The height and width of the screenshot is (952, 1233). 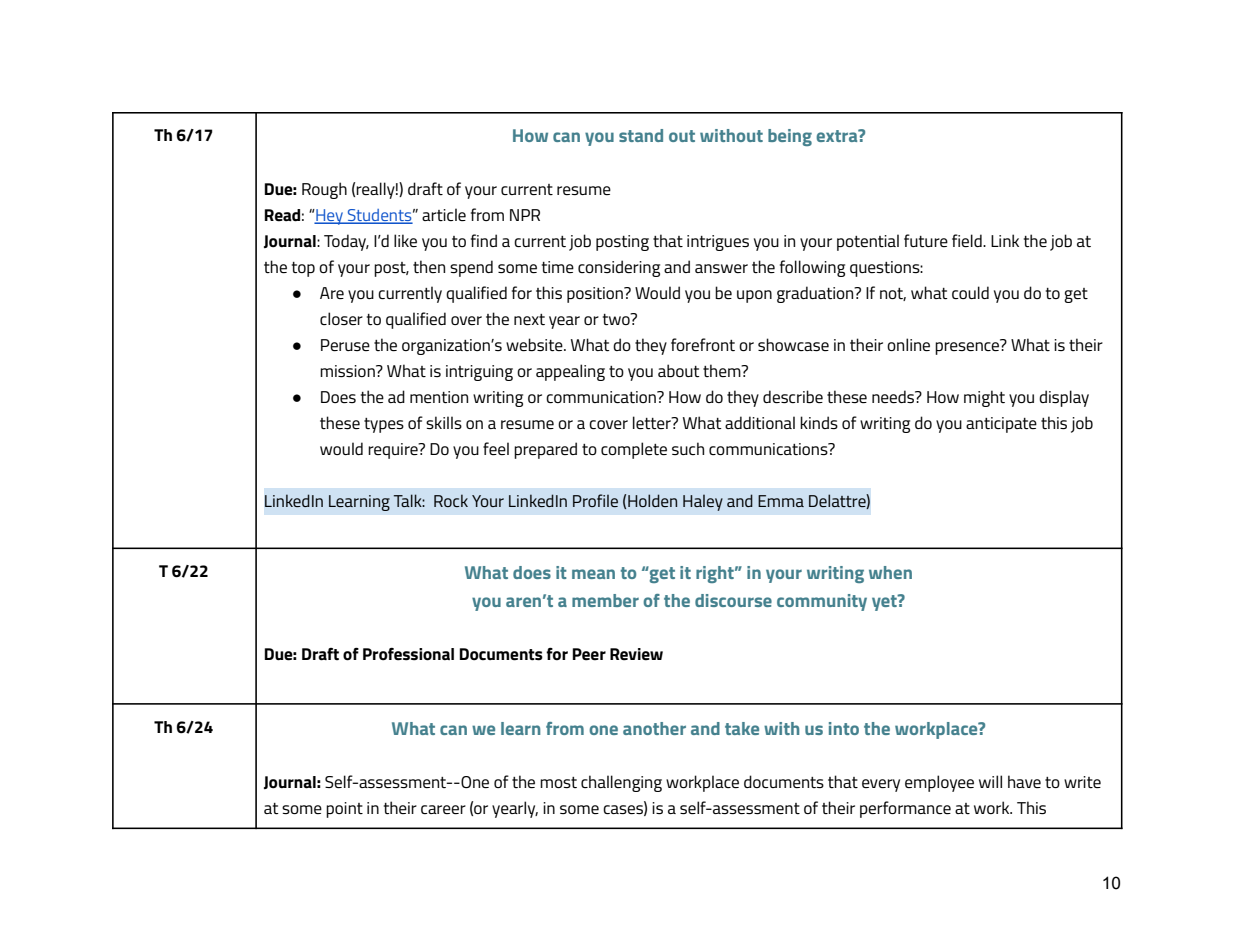 What do you see at coordinates (408, 654) in the screenshot?
I see `Professional` at bounding box center [408, 654].
